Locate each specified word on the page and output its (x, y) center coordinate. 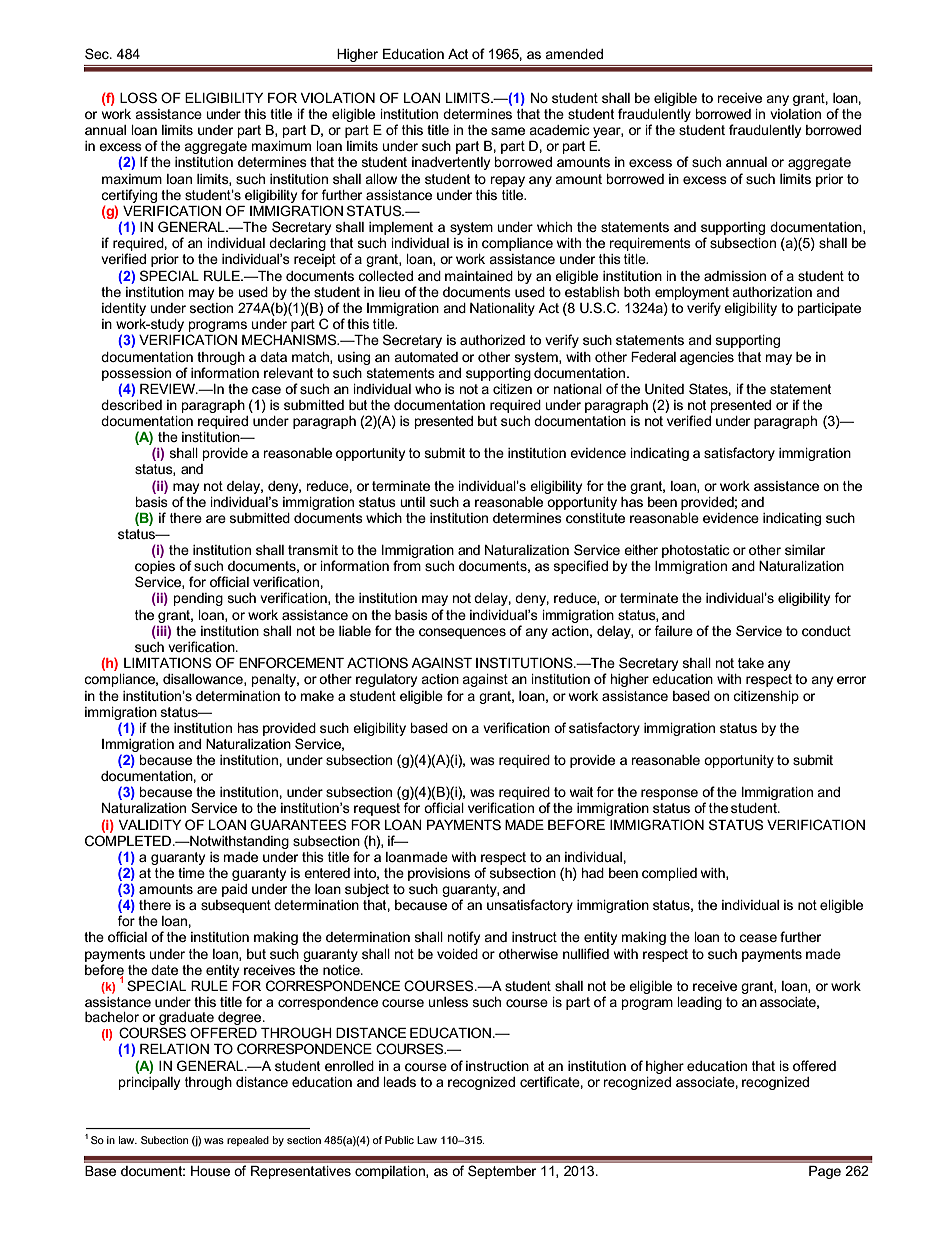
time (191, 873)
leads (399, 1082)
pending (198, 599)
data (273, 357)
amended (574, 54)
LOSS (138, 97)
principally (149, 1083)
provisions (439, 874)
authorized (492, 340)
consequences (462, 633)
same (508, 131)
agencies (707, 358)
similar (805, 550)
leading (699, 1003)
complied (669, 874)
